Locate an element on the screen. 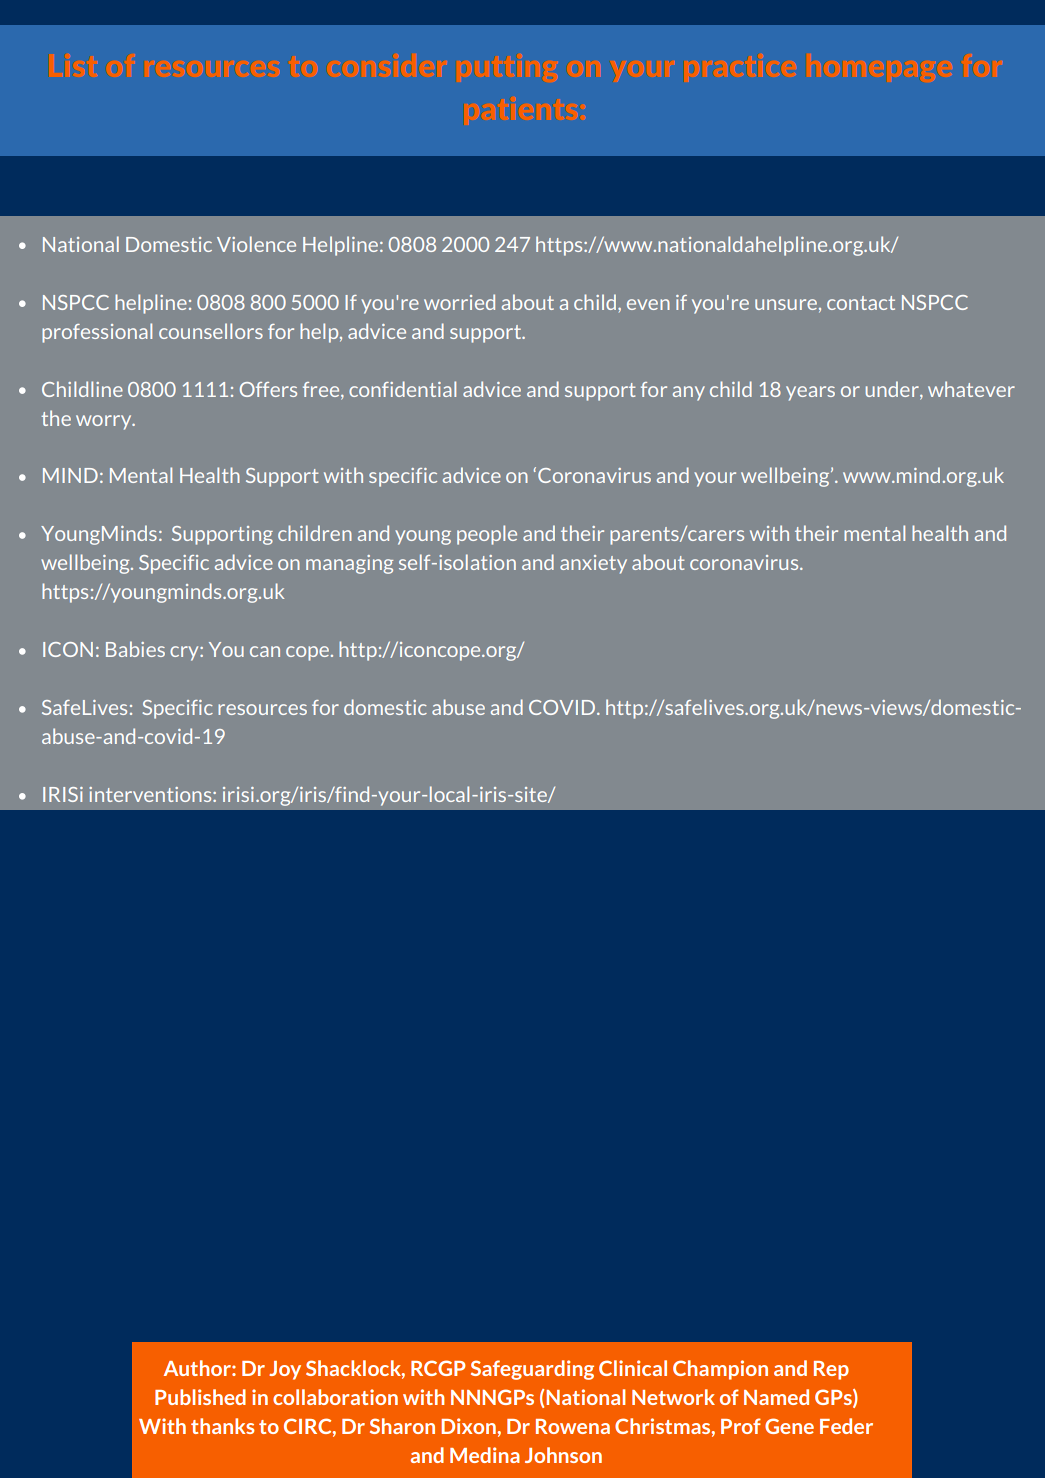  worried is located at coordinates (459, 302).
